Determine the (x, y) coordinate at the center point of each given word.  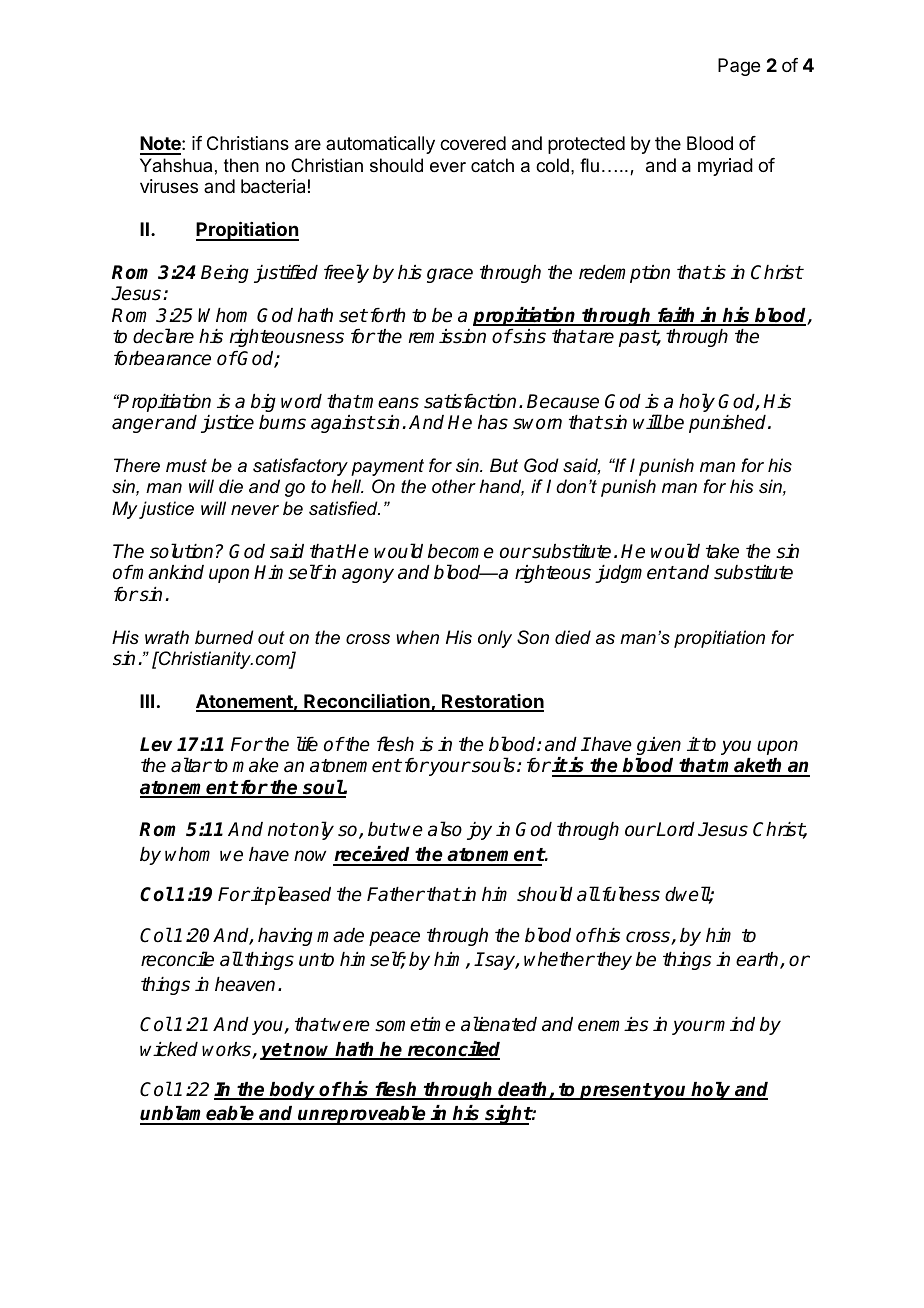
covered (473, 143)
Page (739, 67)
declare (163, 336)
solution (181, 551)
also (445, 829)
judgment (635, 574)
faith (676, 316)
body (293, 1091)
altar (191, 765)
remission (447, 336)
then (241, 165)
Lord (675, 829)
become (461, 551)
